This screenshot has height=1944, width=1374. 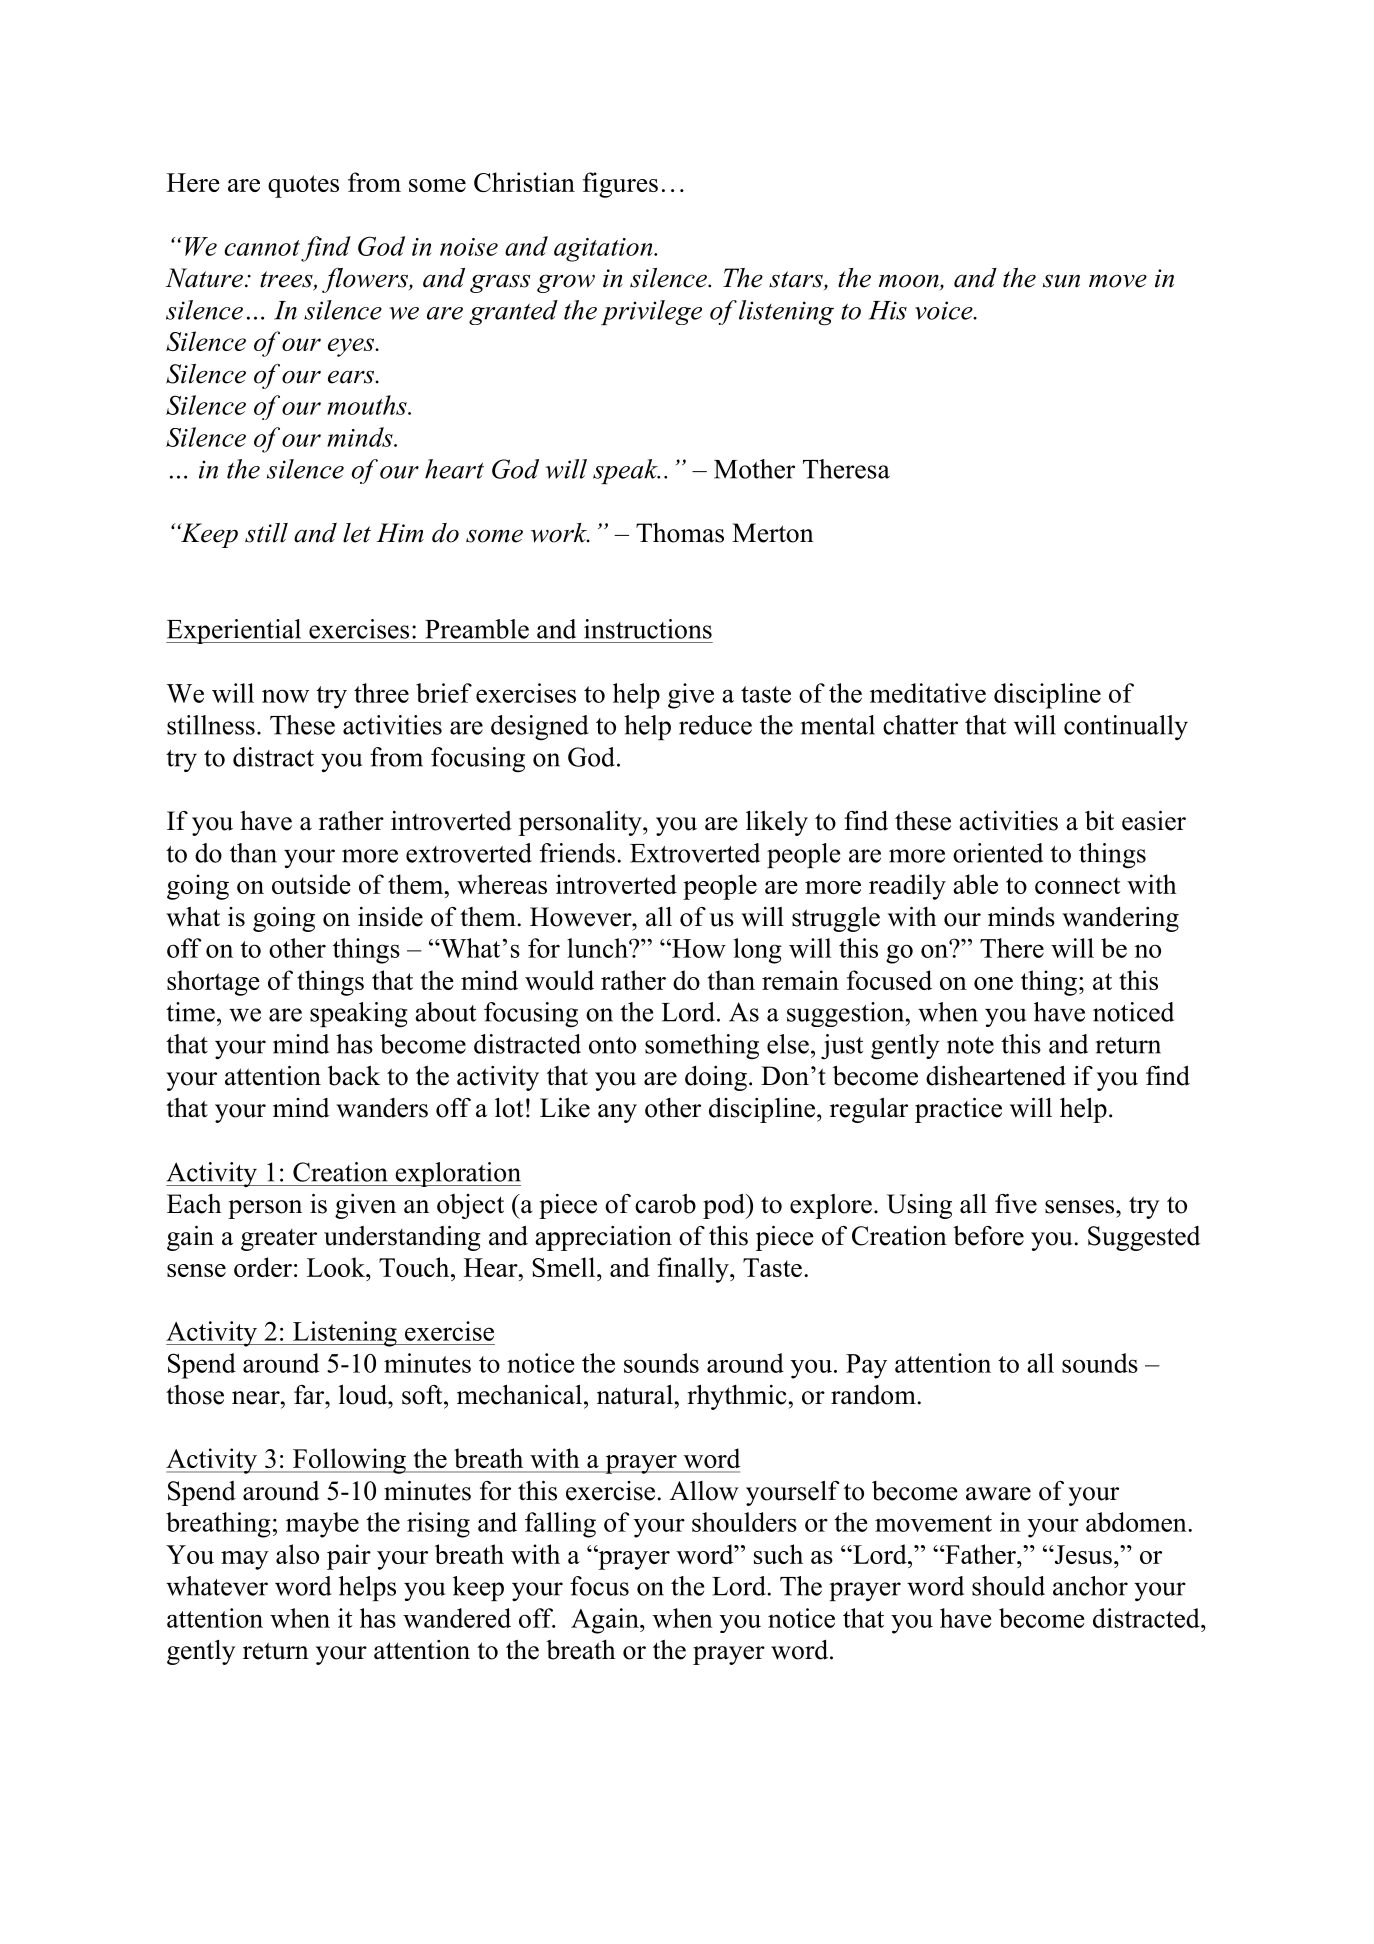 I want to click on figures, so click(x=620, y=185).
